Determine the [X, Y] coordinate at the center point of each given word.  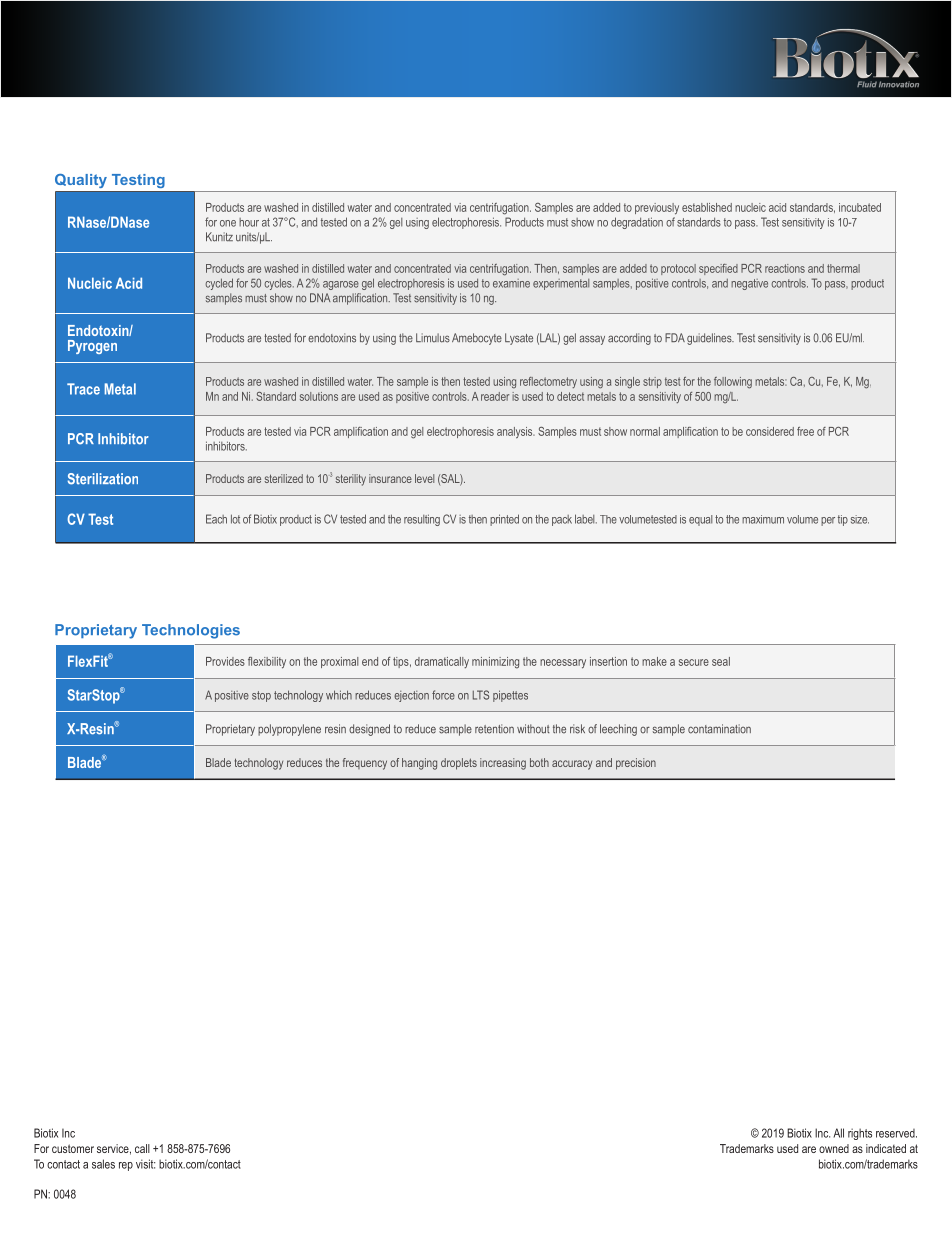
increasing [503, 764]
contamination [719, 729]
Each [216, 519]
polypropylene [289, 730]
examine [511, 283]
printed [504, 520]
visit [145, 1164]
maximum [763, 519]
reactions [785, 268]
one [228, 223]
